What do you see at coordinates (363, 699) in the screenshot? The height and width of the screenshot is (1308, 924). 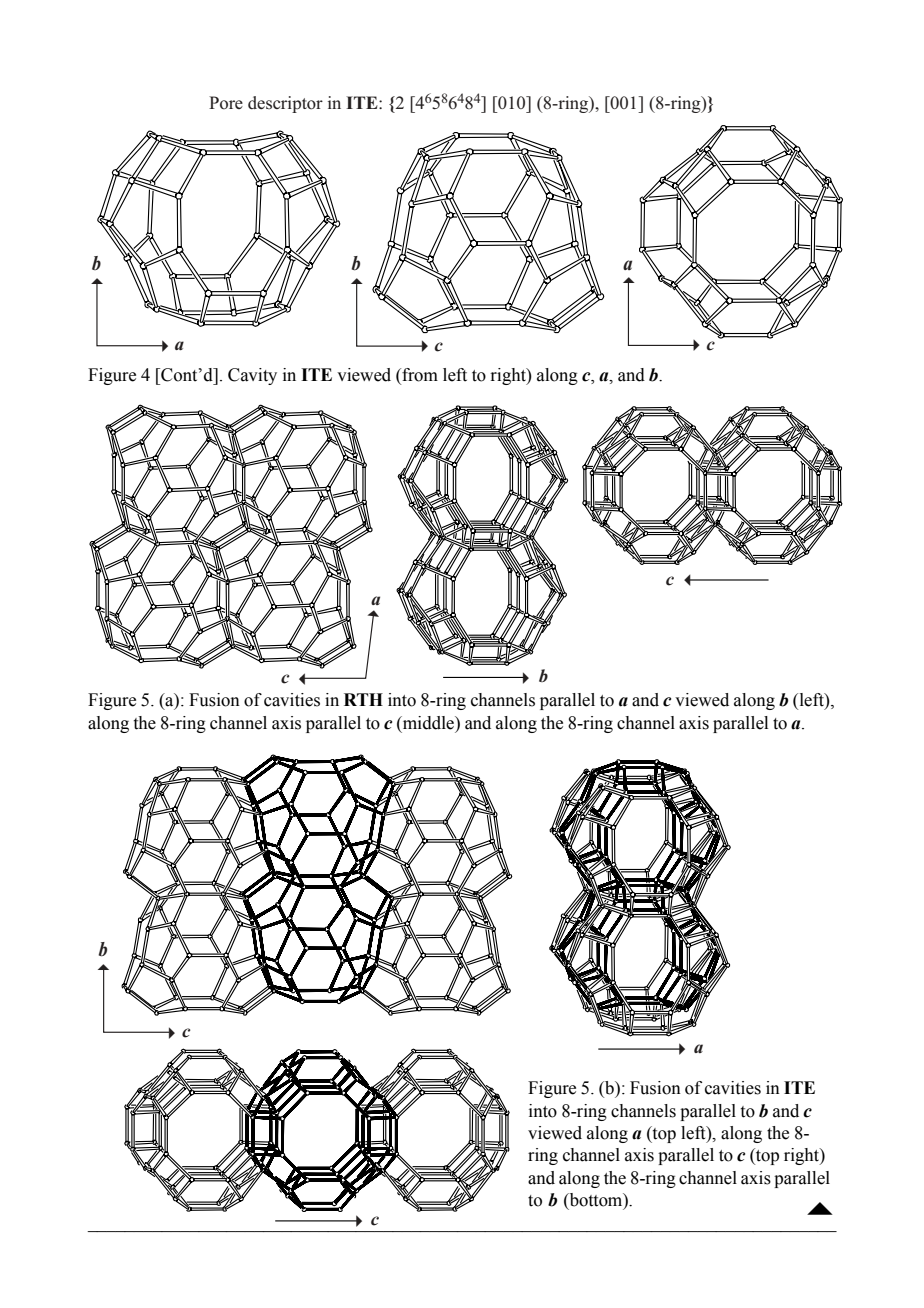 I see `RTH` at bounding box center [363, 699].
